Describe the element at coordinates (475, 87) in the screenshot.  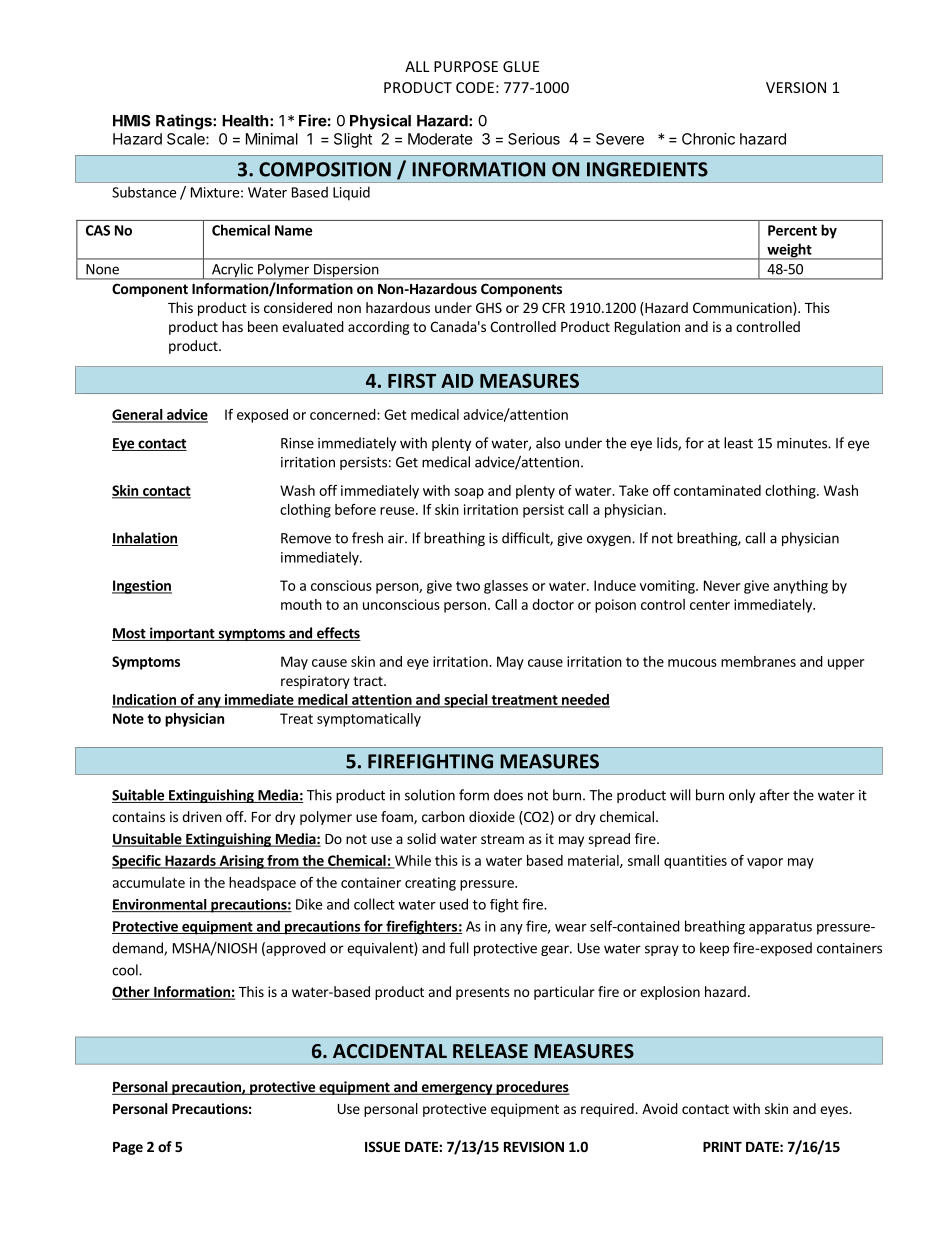
I see `CODE` at that location.
